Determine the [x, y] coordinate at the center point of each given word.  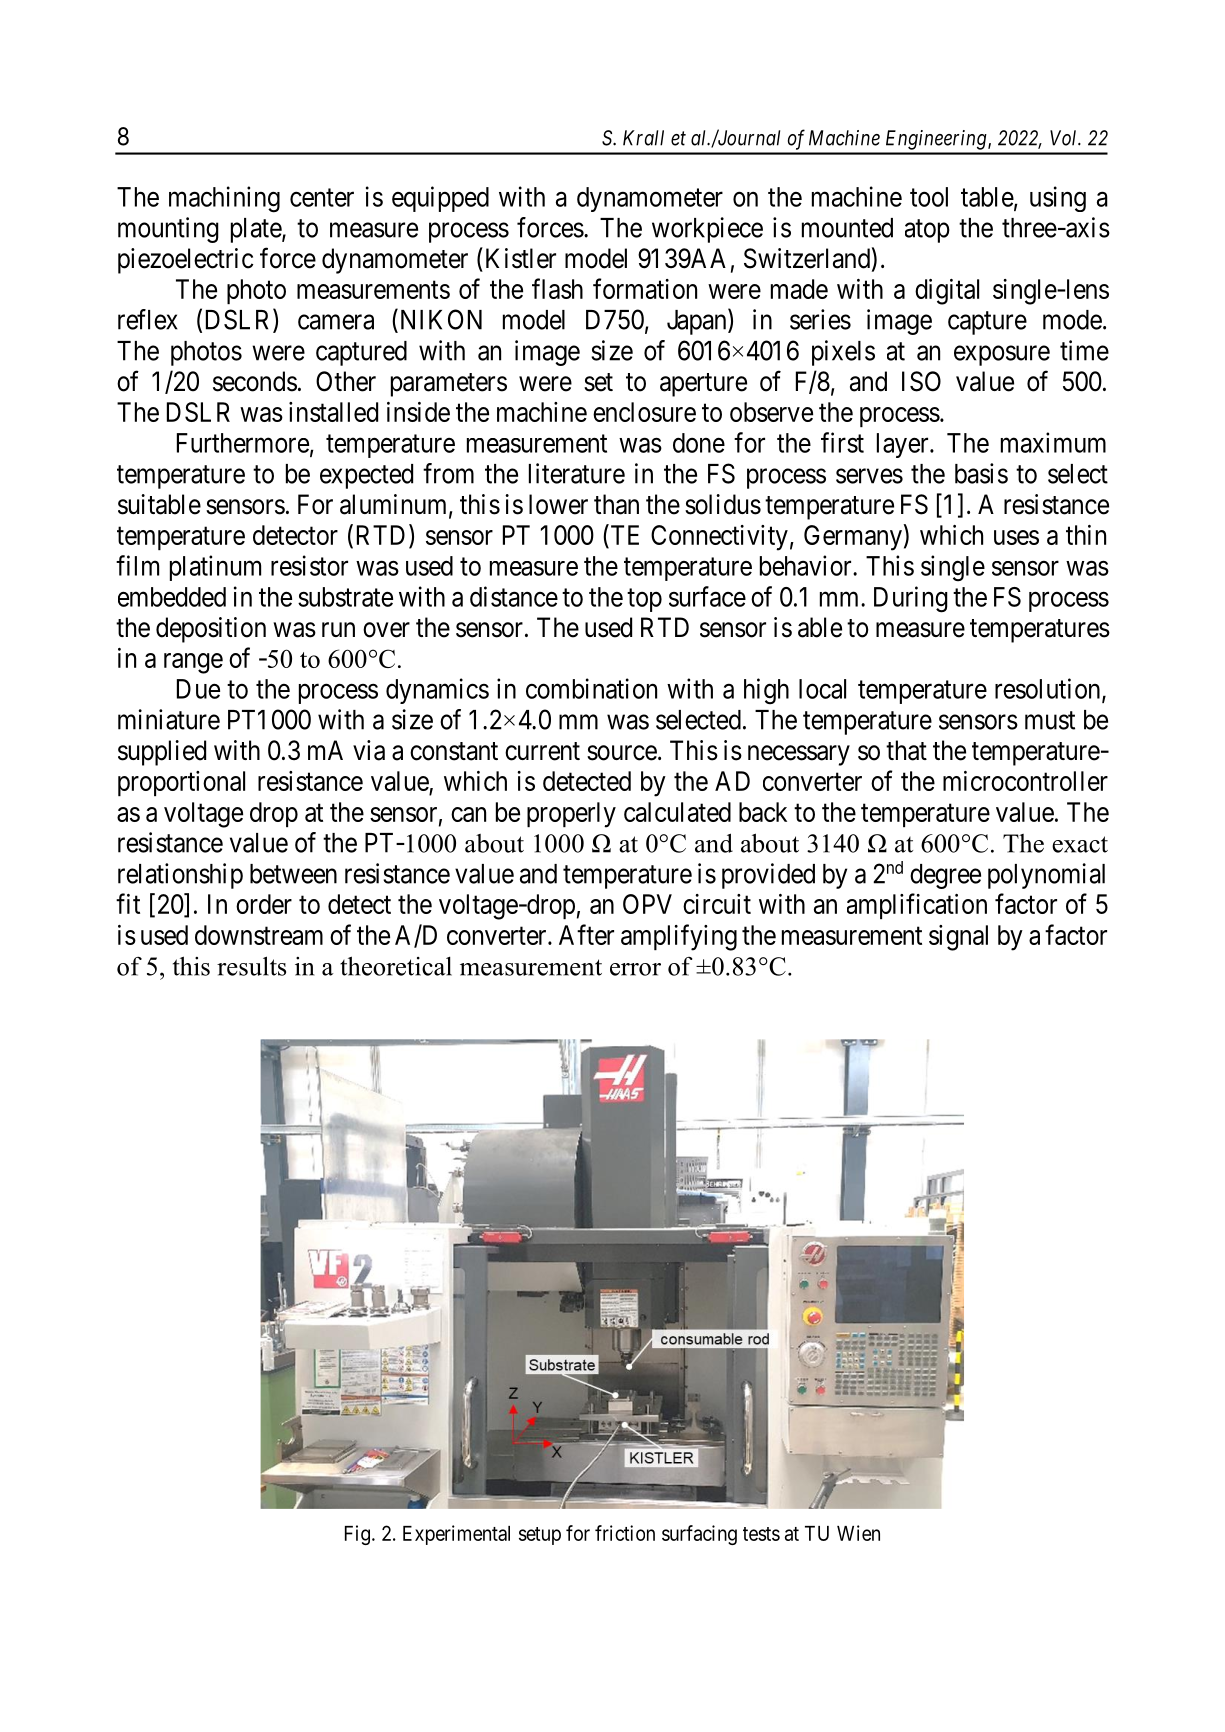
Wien [858, 1533]
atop [927, 231]
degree [945, 876]
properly [571, 815]
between [293, 874]
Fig [357, 1535]
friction [625, 1533]
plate [257, 230]
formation [645, 288]
